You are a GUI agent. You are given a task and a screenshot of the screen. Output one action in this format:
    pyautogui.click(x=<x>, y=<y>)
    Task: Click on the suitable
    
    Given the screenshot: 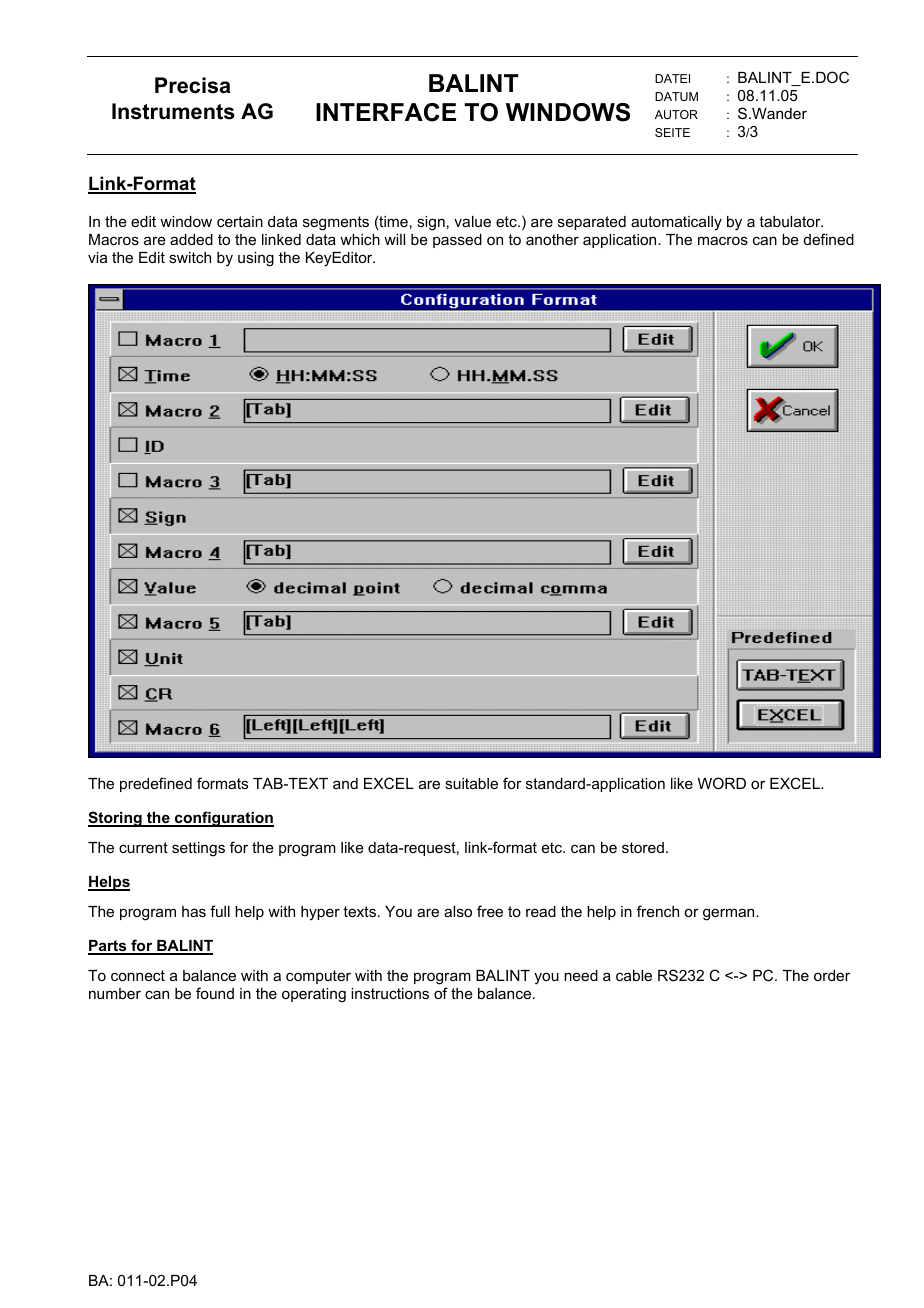 What is the action you would take?
    pyautogui.click(x=471, y=783)
